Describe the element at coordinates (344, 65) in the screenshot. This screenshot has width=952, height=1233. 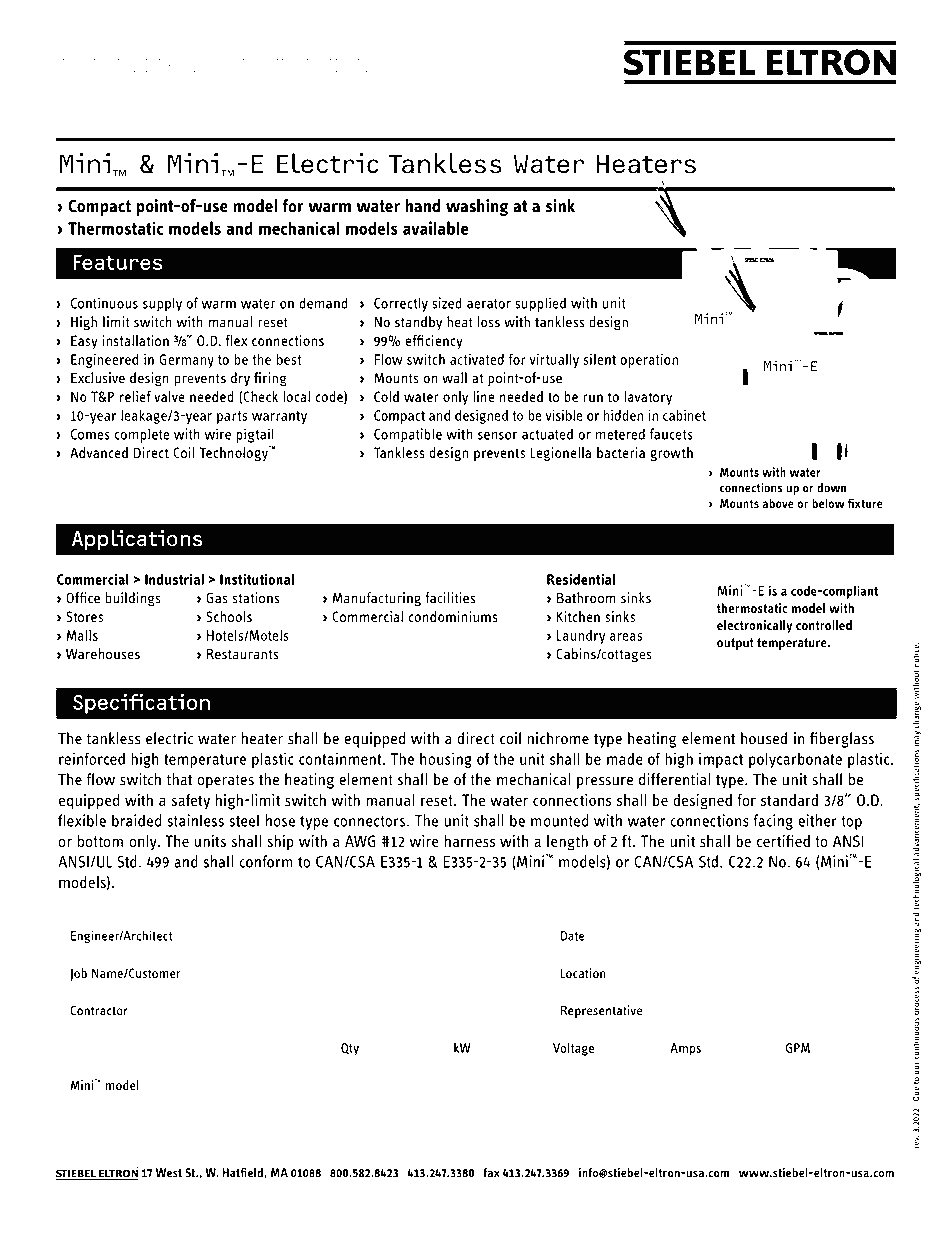
I see `SHEET` at that location.
